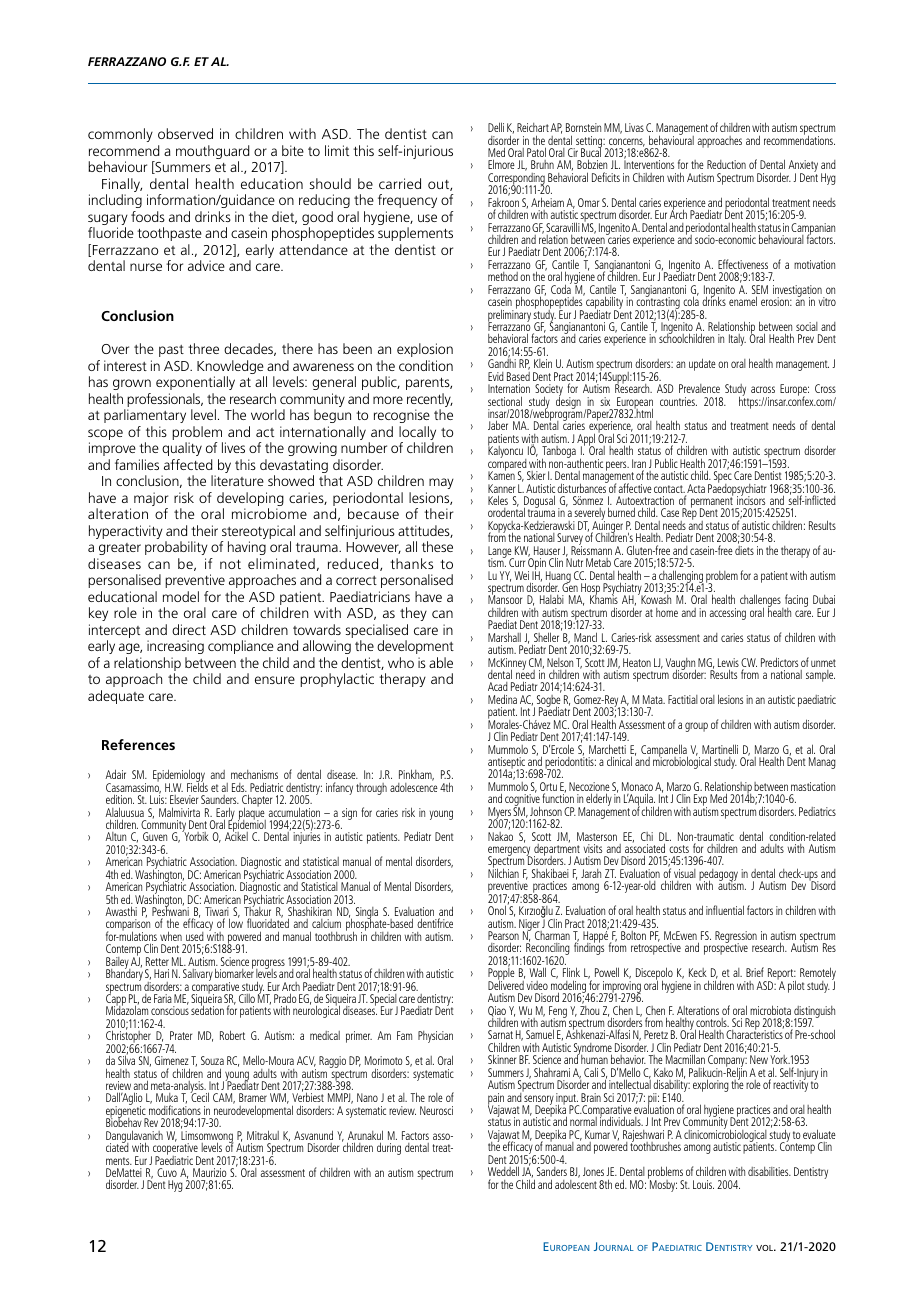 This screenshot has width=924, height=1308. Describe the element at coordinates (678, 401) in the screenshot. I see `countries` at that location.
